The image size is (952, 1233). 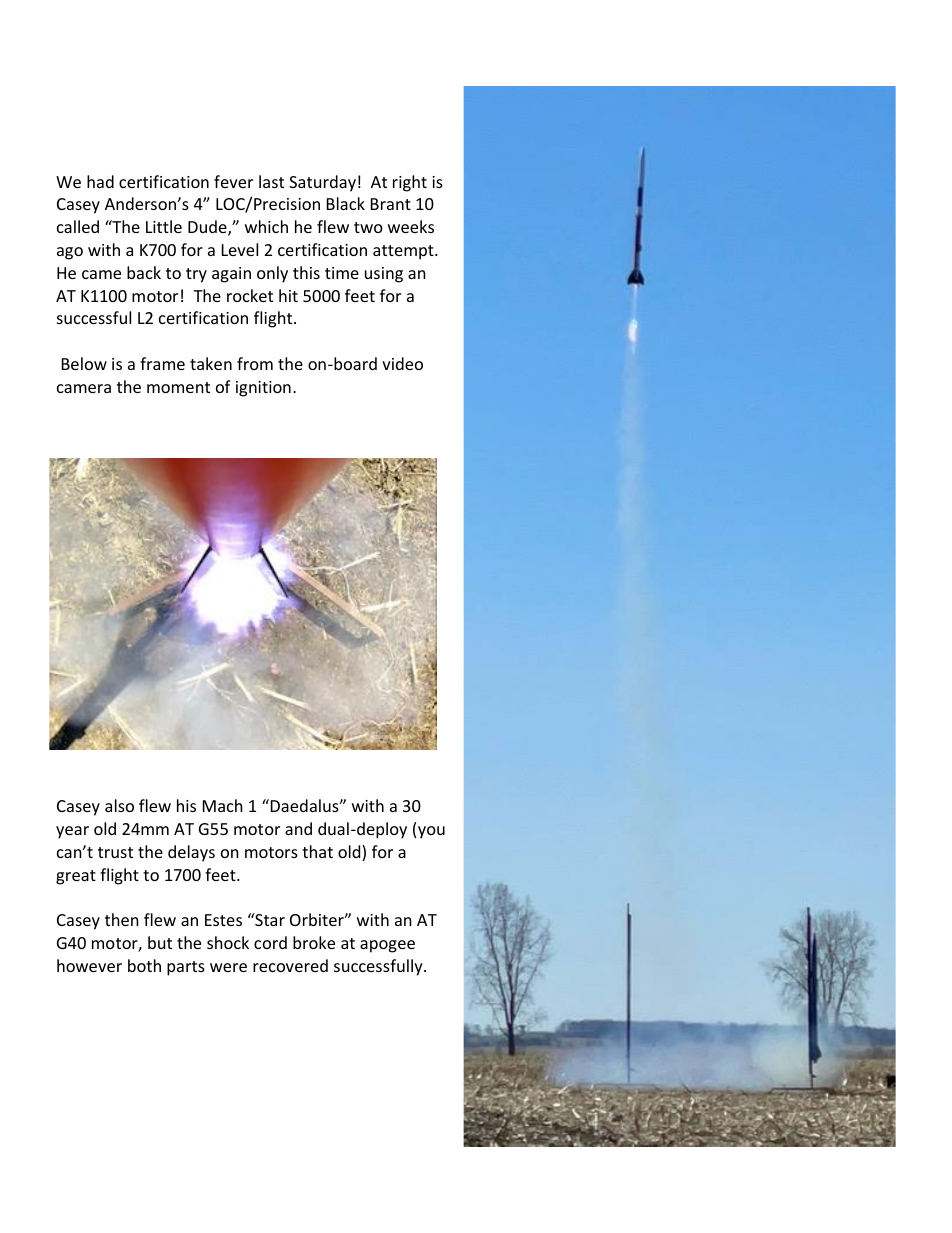 What do you see at coordinates (263, 389) in the page?
I see `ignition` at bounding box center [263, 389].
